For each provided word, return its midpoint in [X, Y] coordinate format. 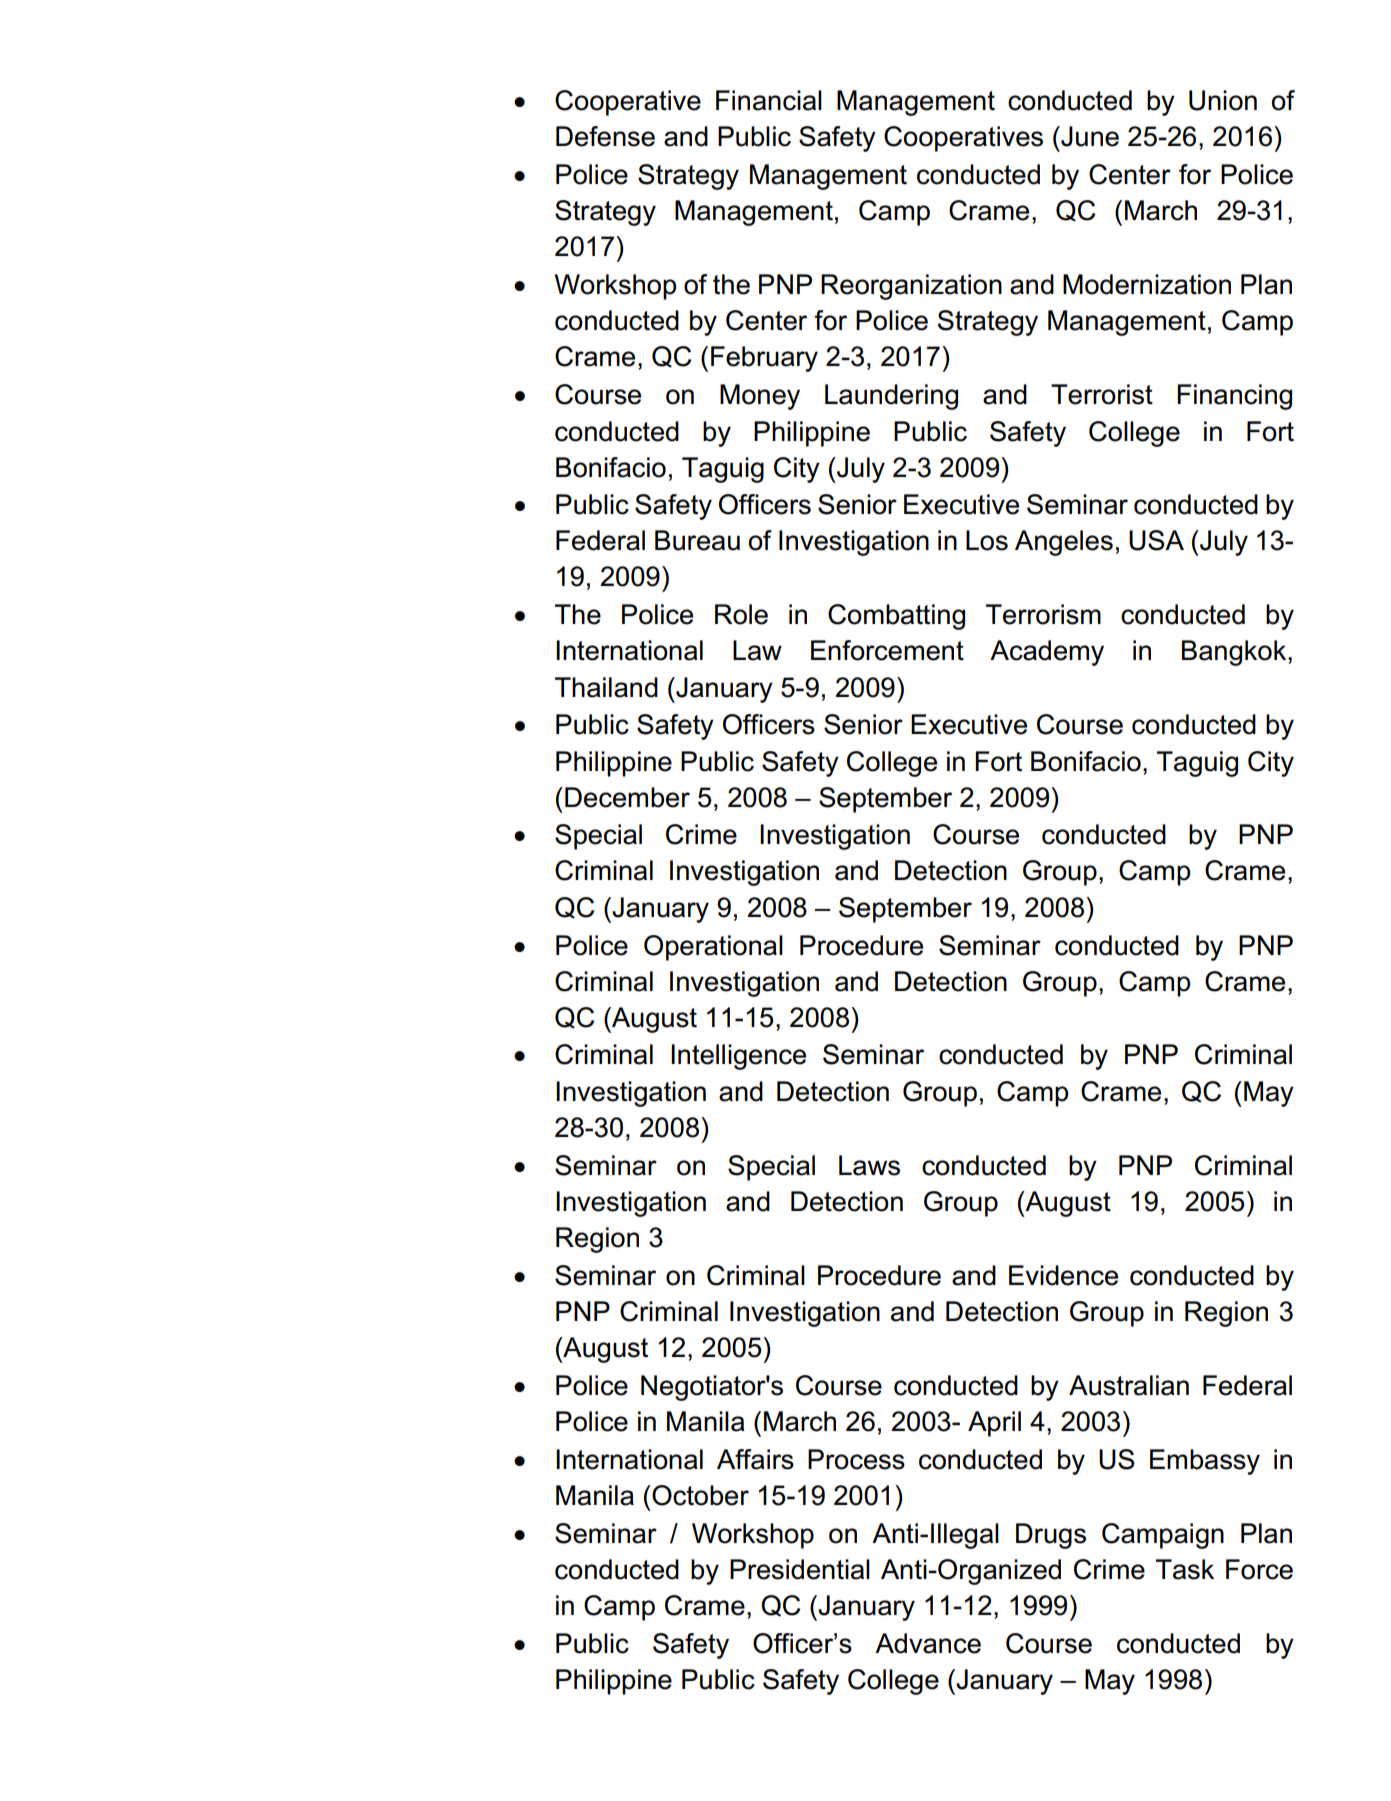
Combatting [896, 617]
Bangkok [1235, 653]
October [699, 1495]
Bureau [697, 540]
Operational [713, 948]
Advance [928, 1643]
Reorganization [911, 287]
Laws [869, 1165]
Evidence [1063, 1275]
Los [987, 540]
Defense [605, 136]
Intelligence [738, 1057]
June [1089, 136]
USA [1156, 540]
